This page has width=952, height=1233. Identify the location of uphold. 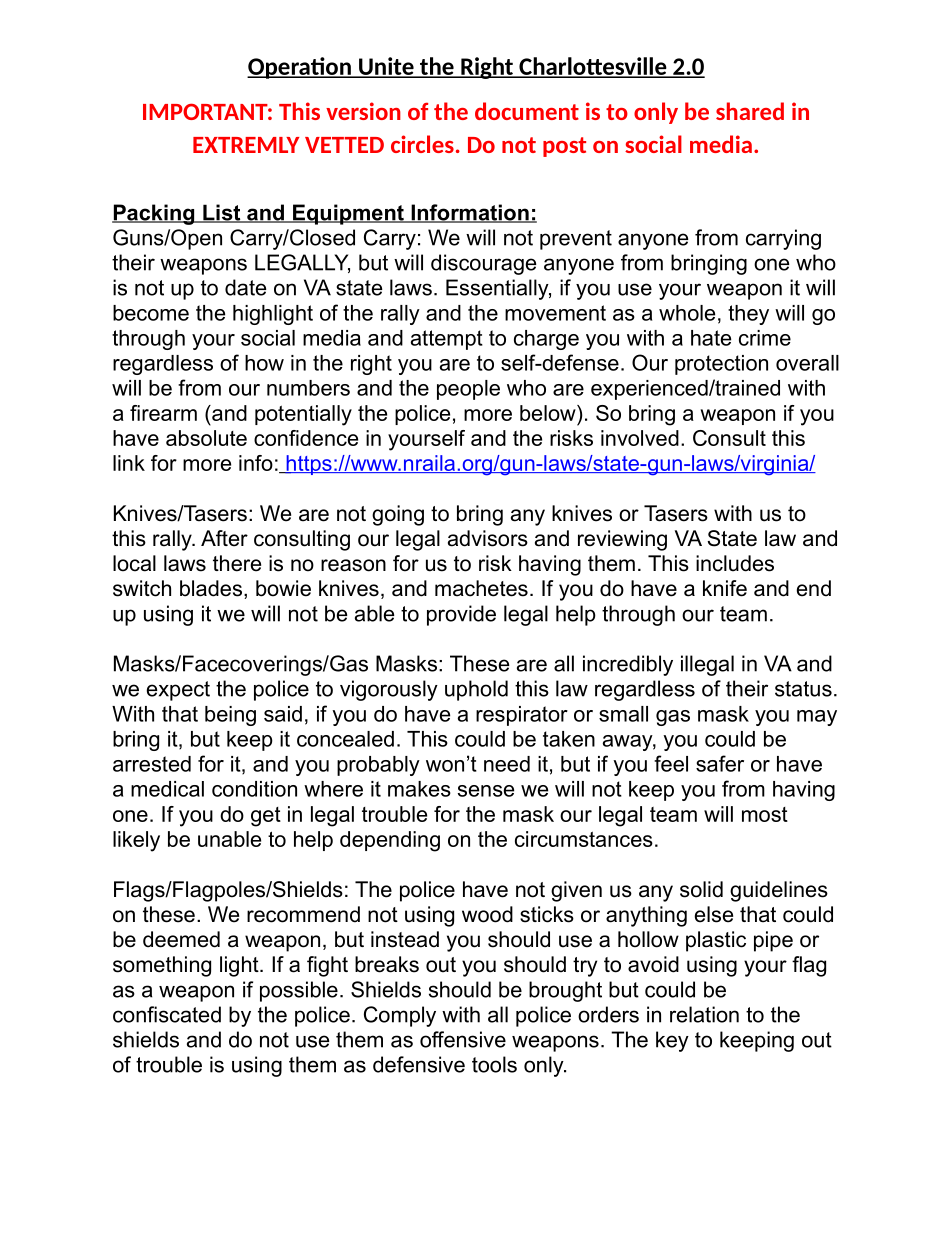
(476, 690).
